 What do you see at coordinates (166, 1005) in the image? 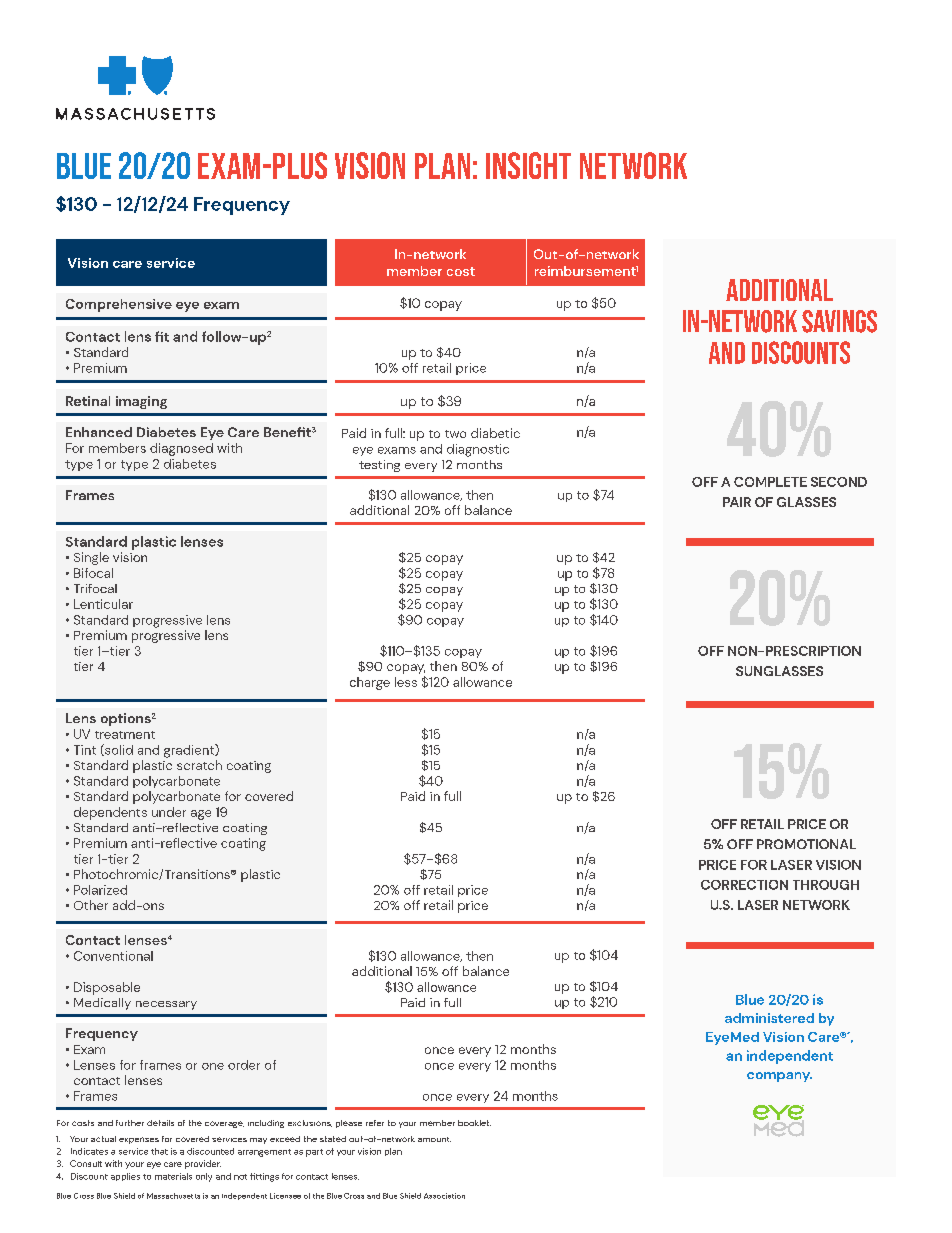
I see `necessary` at bounding box center [166, 1005].
